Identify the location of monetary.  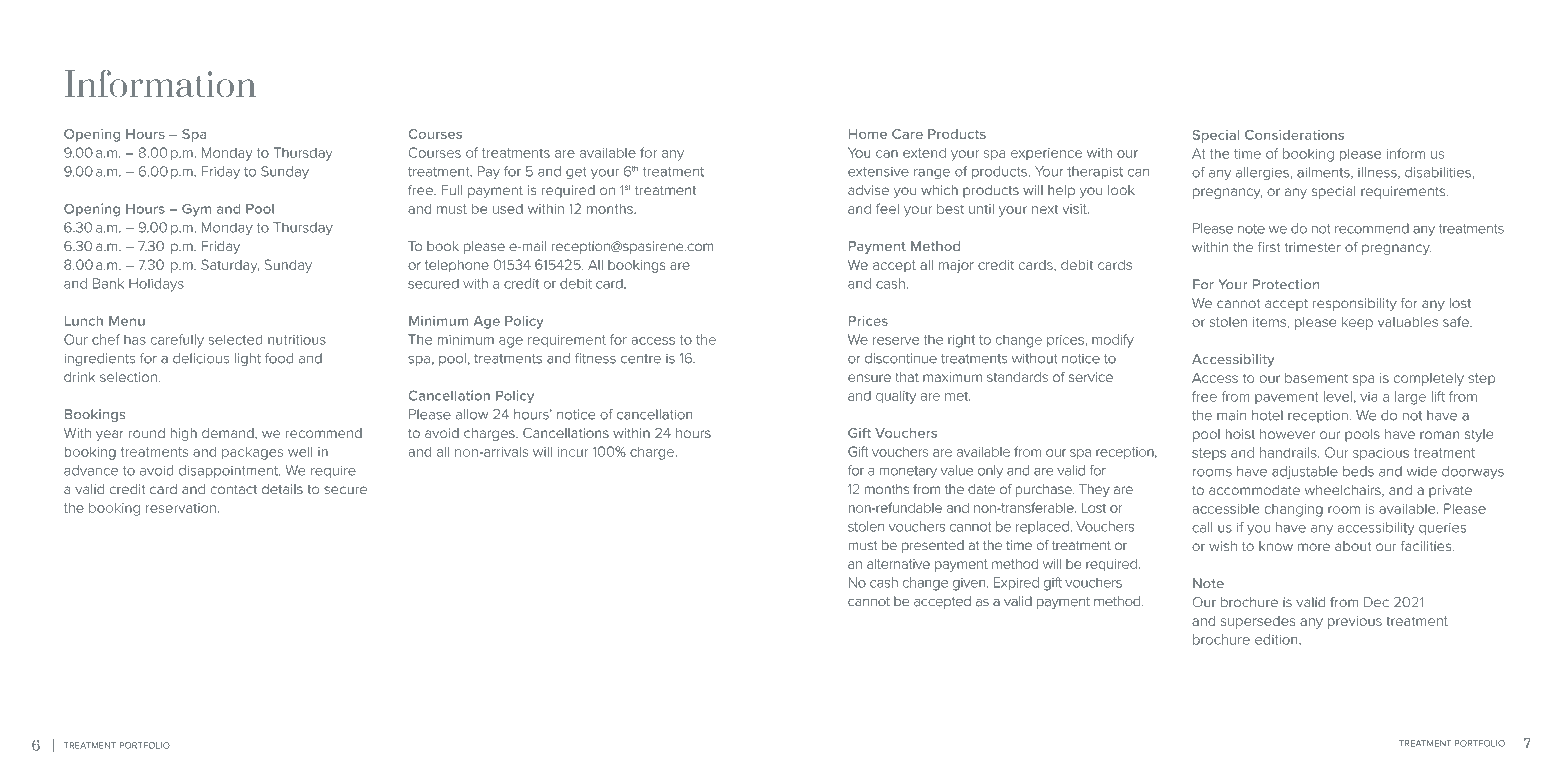
(908, 472).
